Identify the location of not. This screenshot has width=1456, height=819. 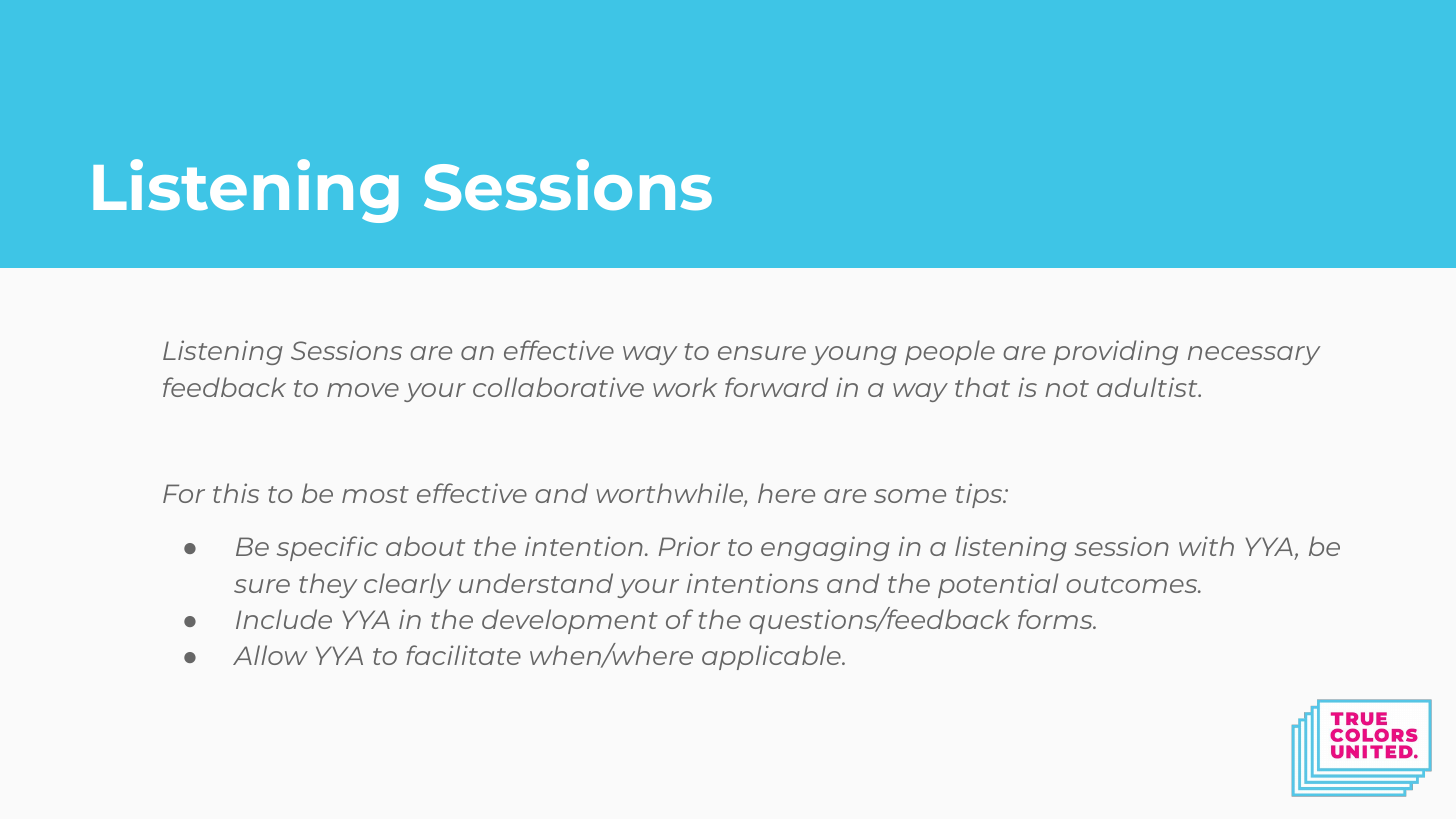
(1067, 388).
